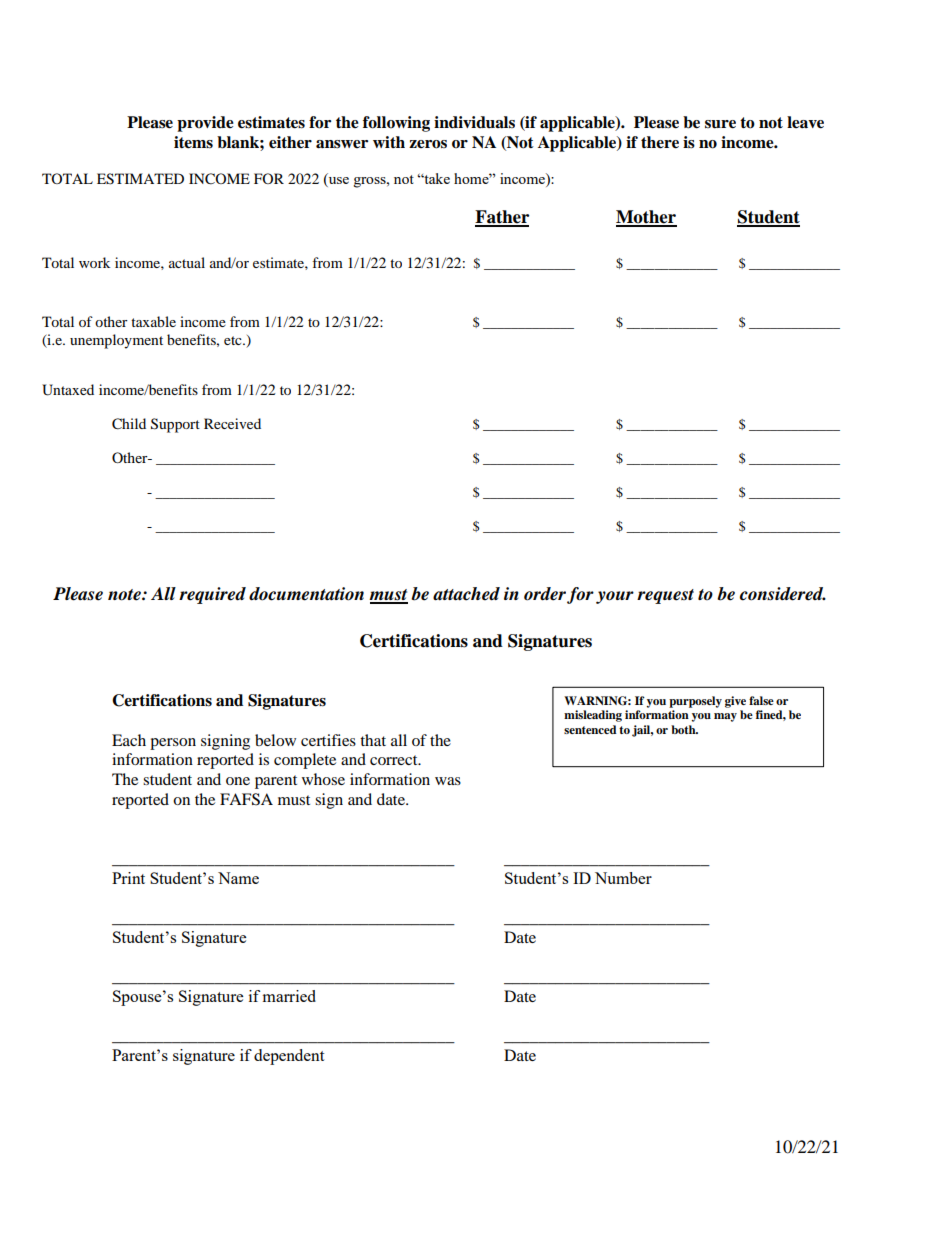 Image resolution: width=952 pixels, height=1233 pixels. I want to click on taxable, so click(153, 321).
